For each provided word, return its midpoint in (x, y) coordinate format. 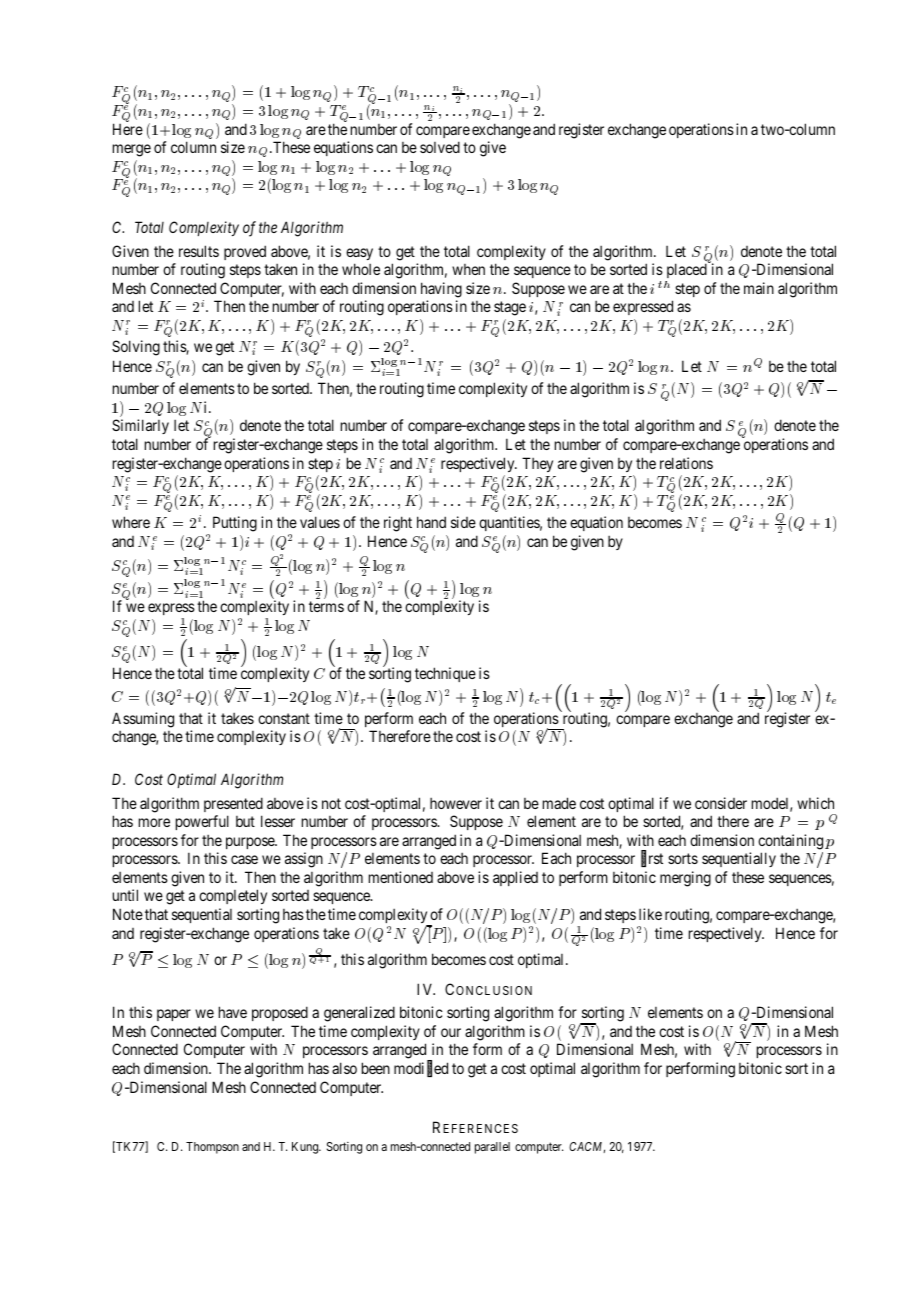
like (650, 914)
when (468, 269)
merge (132, 150)
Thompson (212, 1148)
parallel (492, 1148)
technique (445, 674)
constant (284, 718)
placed (686, 272)
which (815, 803)
